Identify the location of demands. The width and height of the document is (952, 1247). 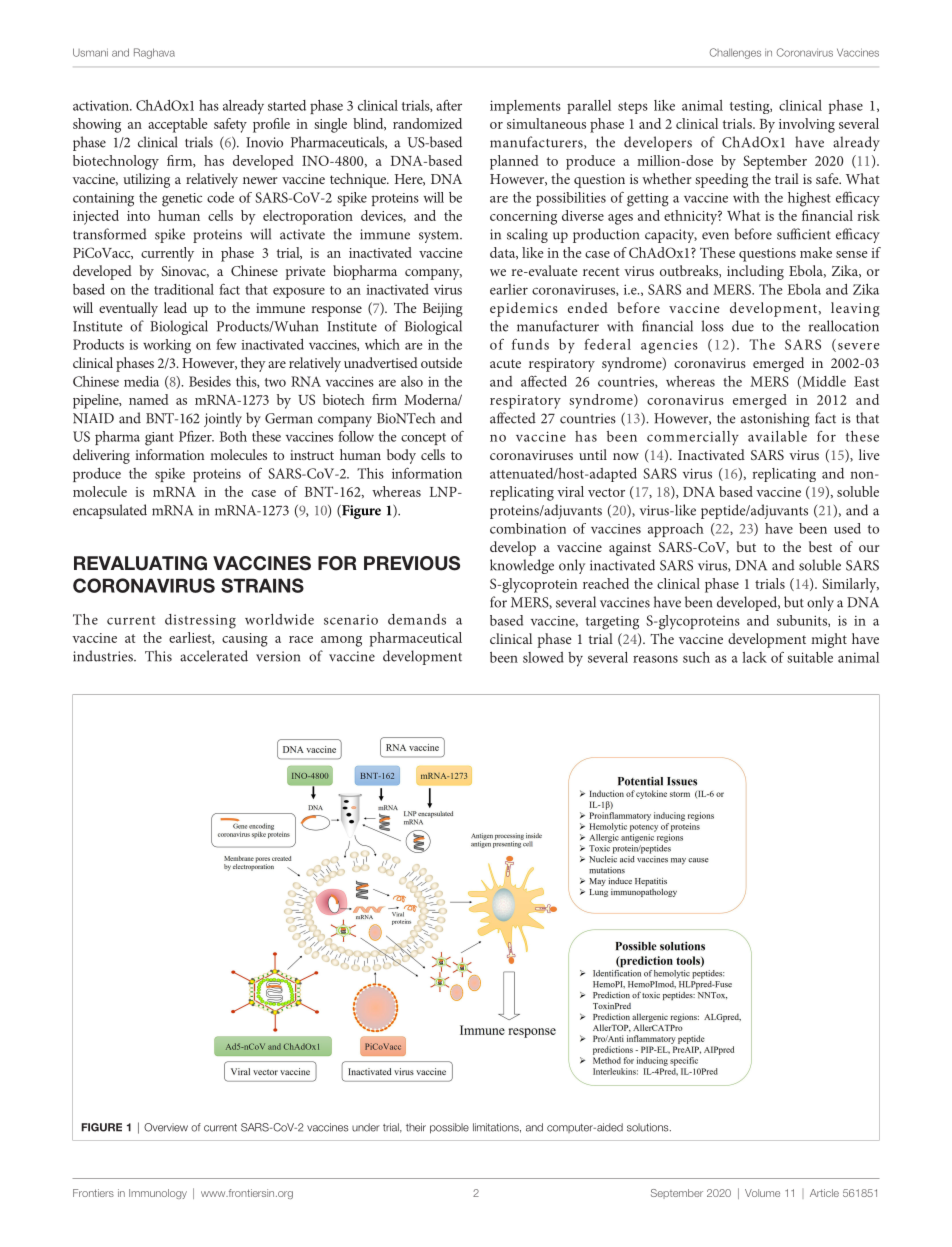
(417, 619).
